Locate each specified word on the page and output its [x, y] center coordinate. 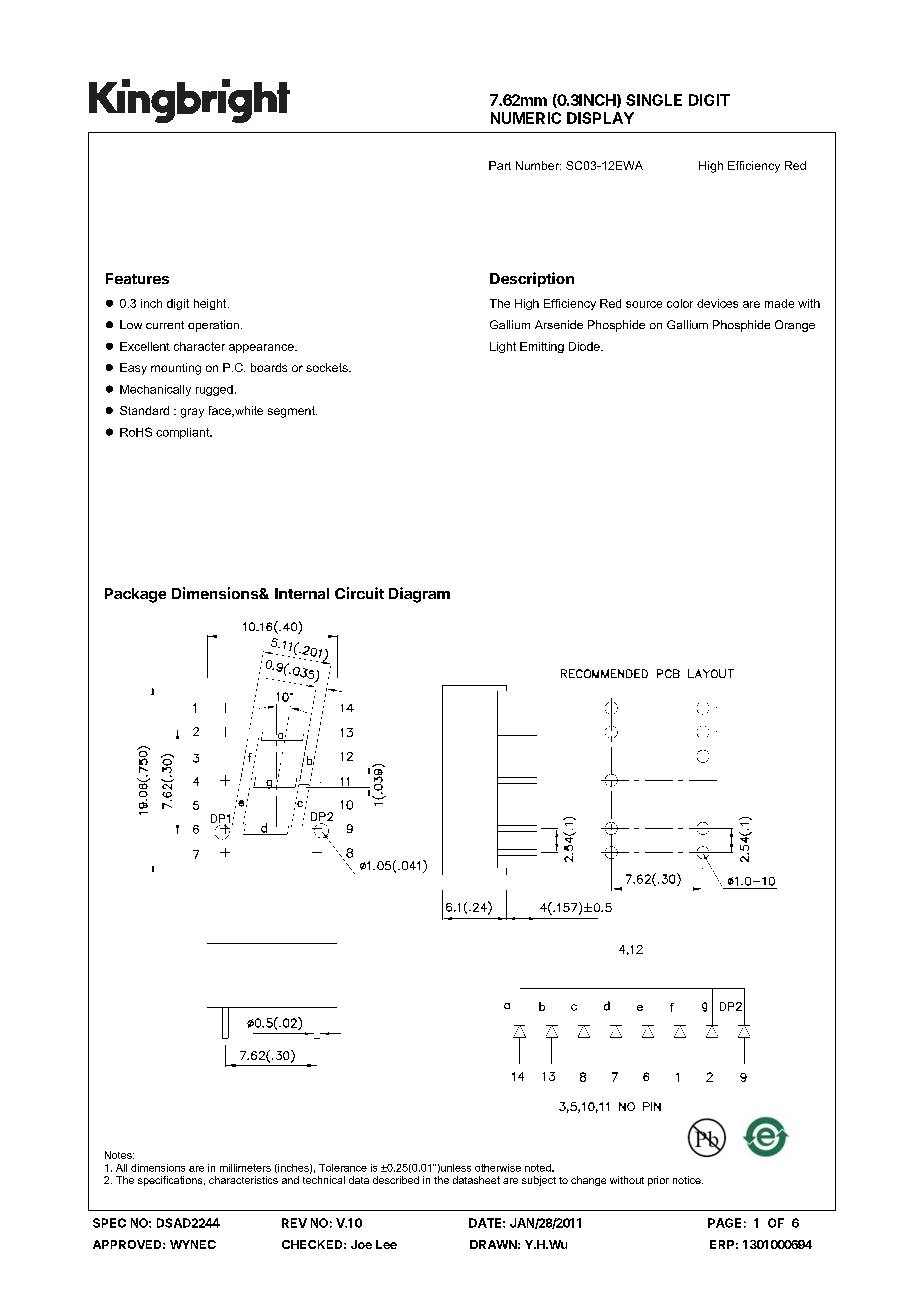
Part [500, 165]
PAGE [724, 1223]
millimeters [245, 1168]
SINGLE [654, 100]
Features [137, 278]
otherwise [498, 1168]
